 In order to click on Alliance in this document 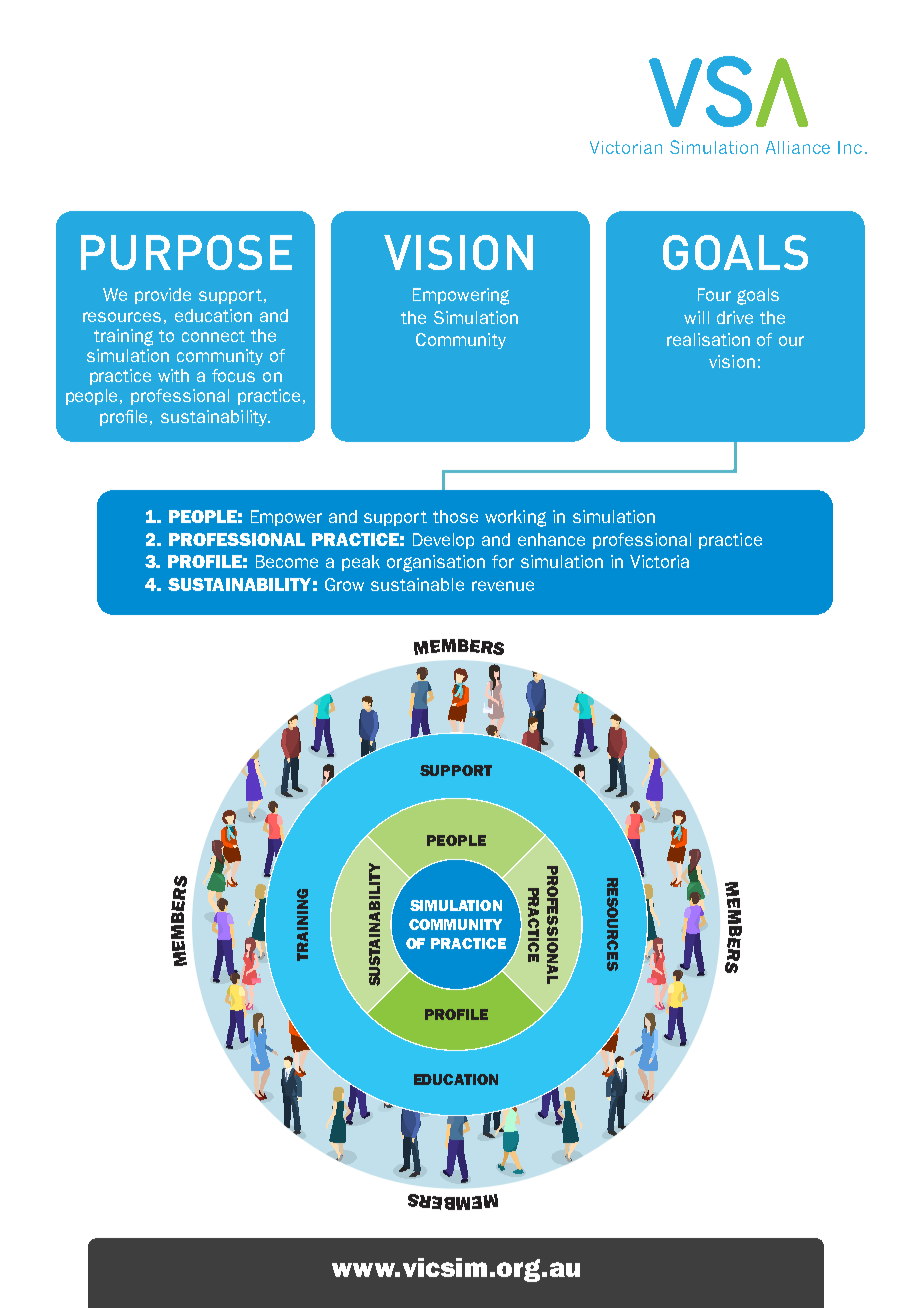, I will do `click(798, 147)`.
